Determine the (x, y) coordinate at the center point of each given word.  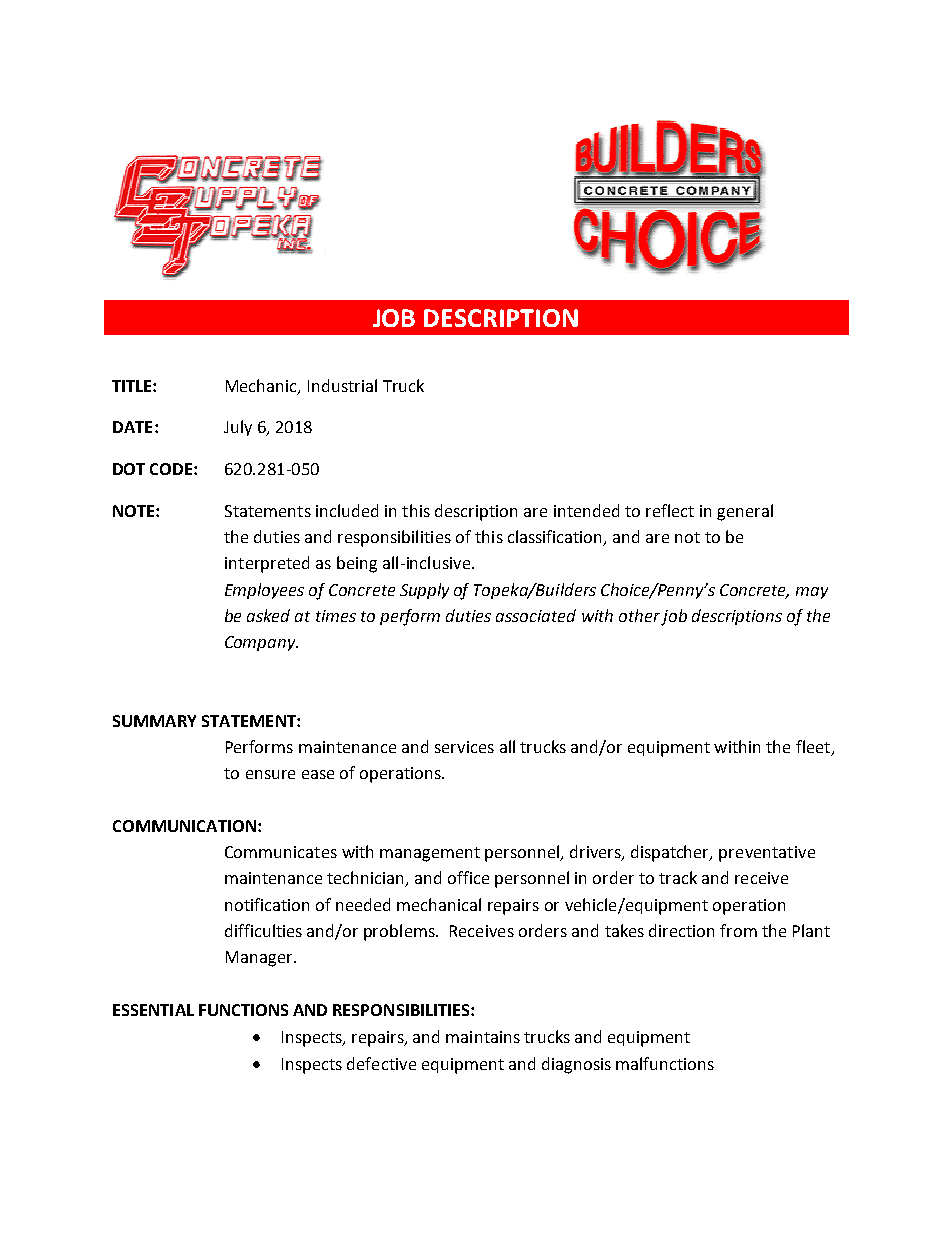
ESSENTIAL (153, 1010)
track (678, 877)
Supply (424, 591)
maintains (483, 1037)
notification (267, 904)
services (464, 747)
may (812, 593)
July (238, 428)
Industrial (342, 385)
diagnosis (576, 1065)
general (745, 512)
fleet (814, 748)
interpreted (267, 564)
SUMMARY (154, 721)
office (468, 877)
